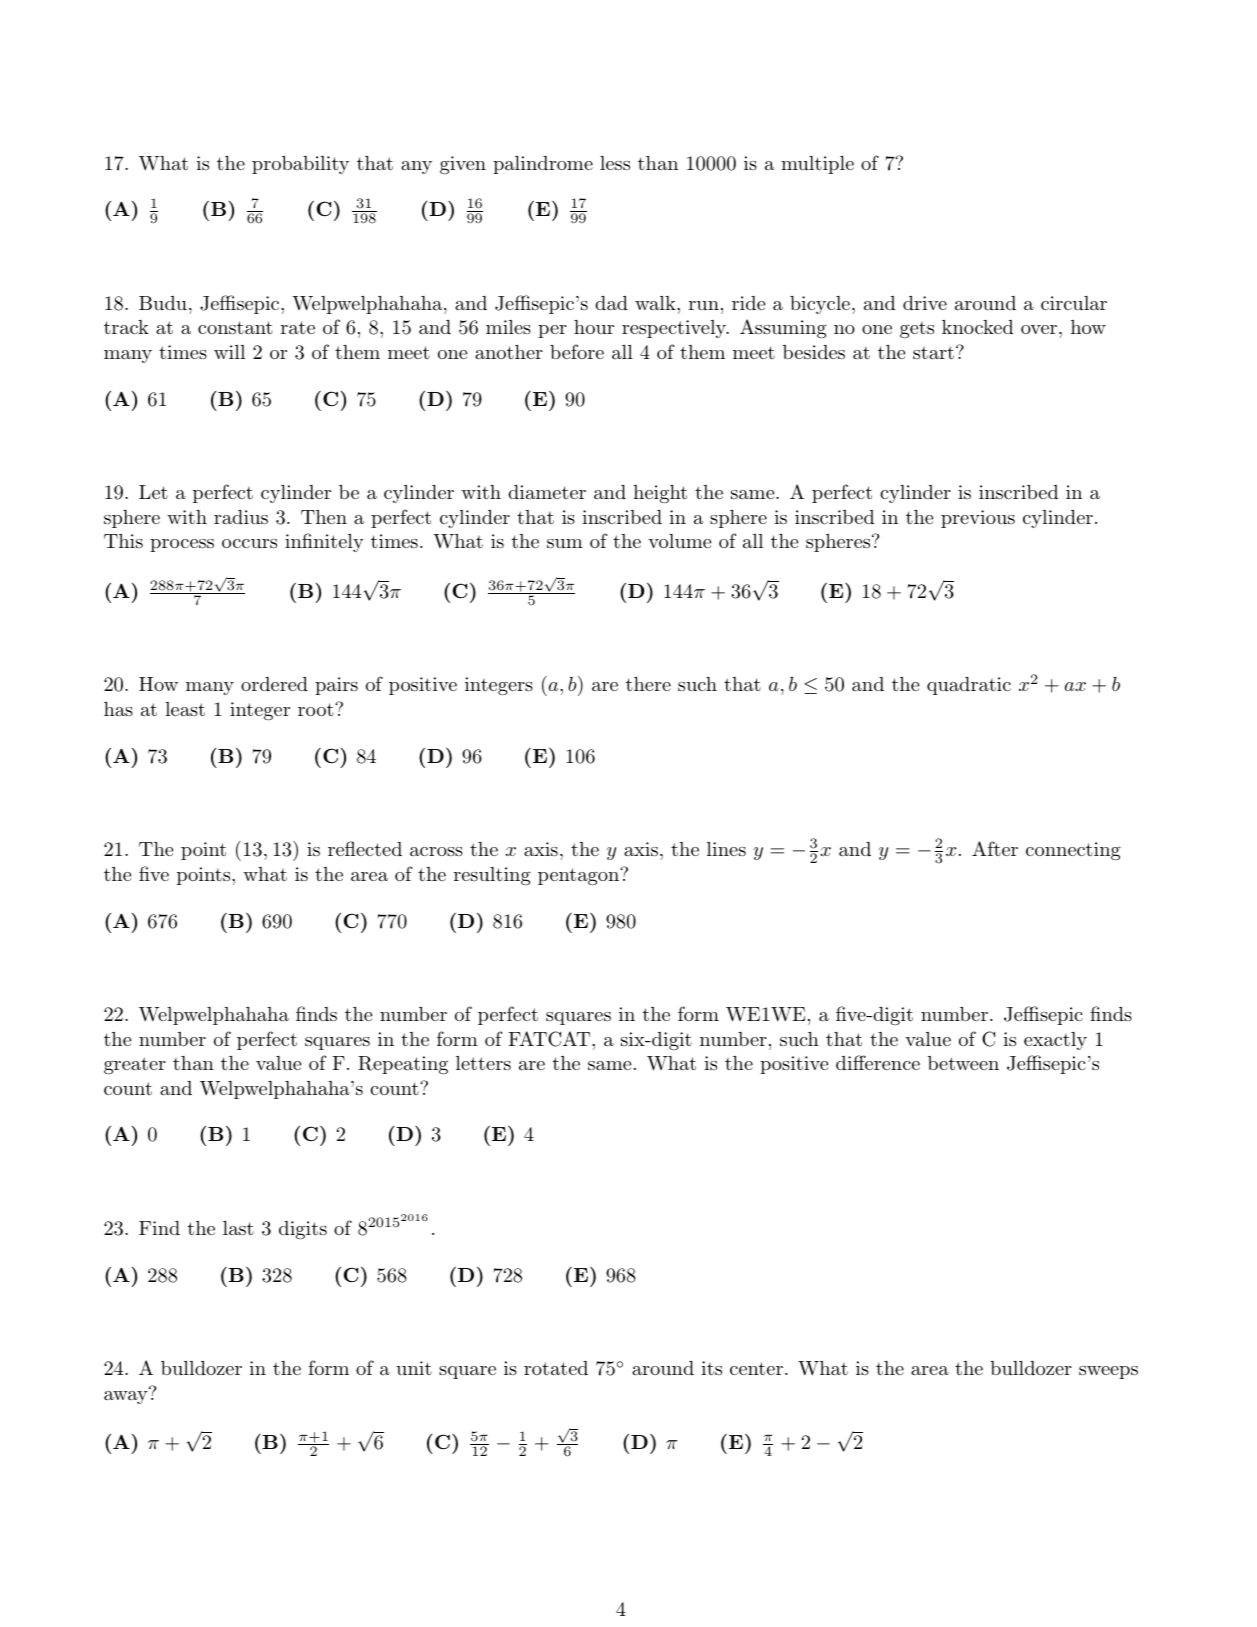 This document has width=1257, height=1627. Describe the element at coordinates (679, 541) in the document. I see `volume` at that location.
